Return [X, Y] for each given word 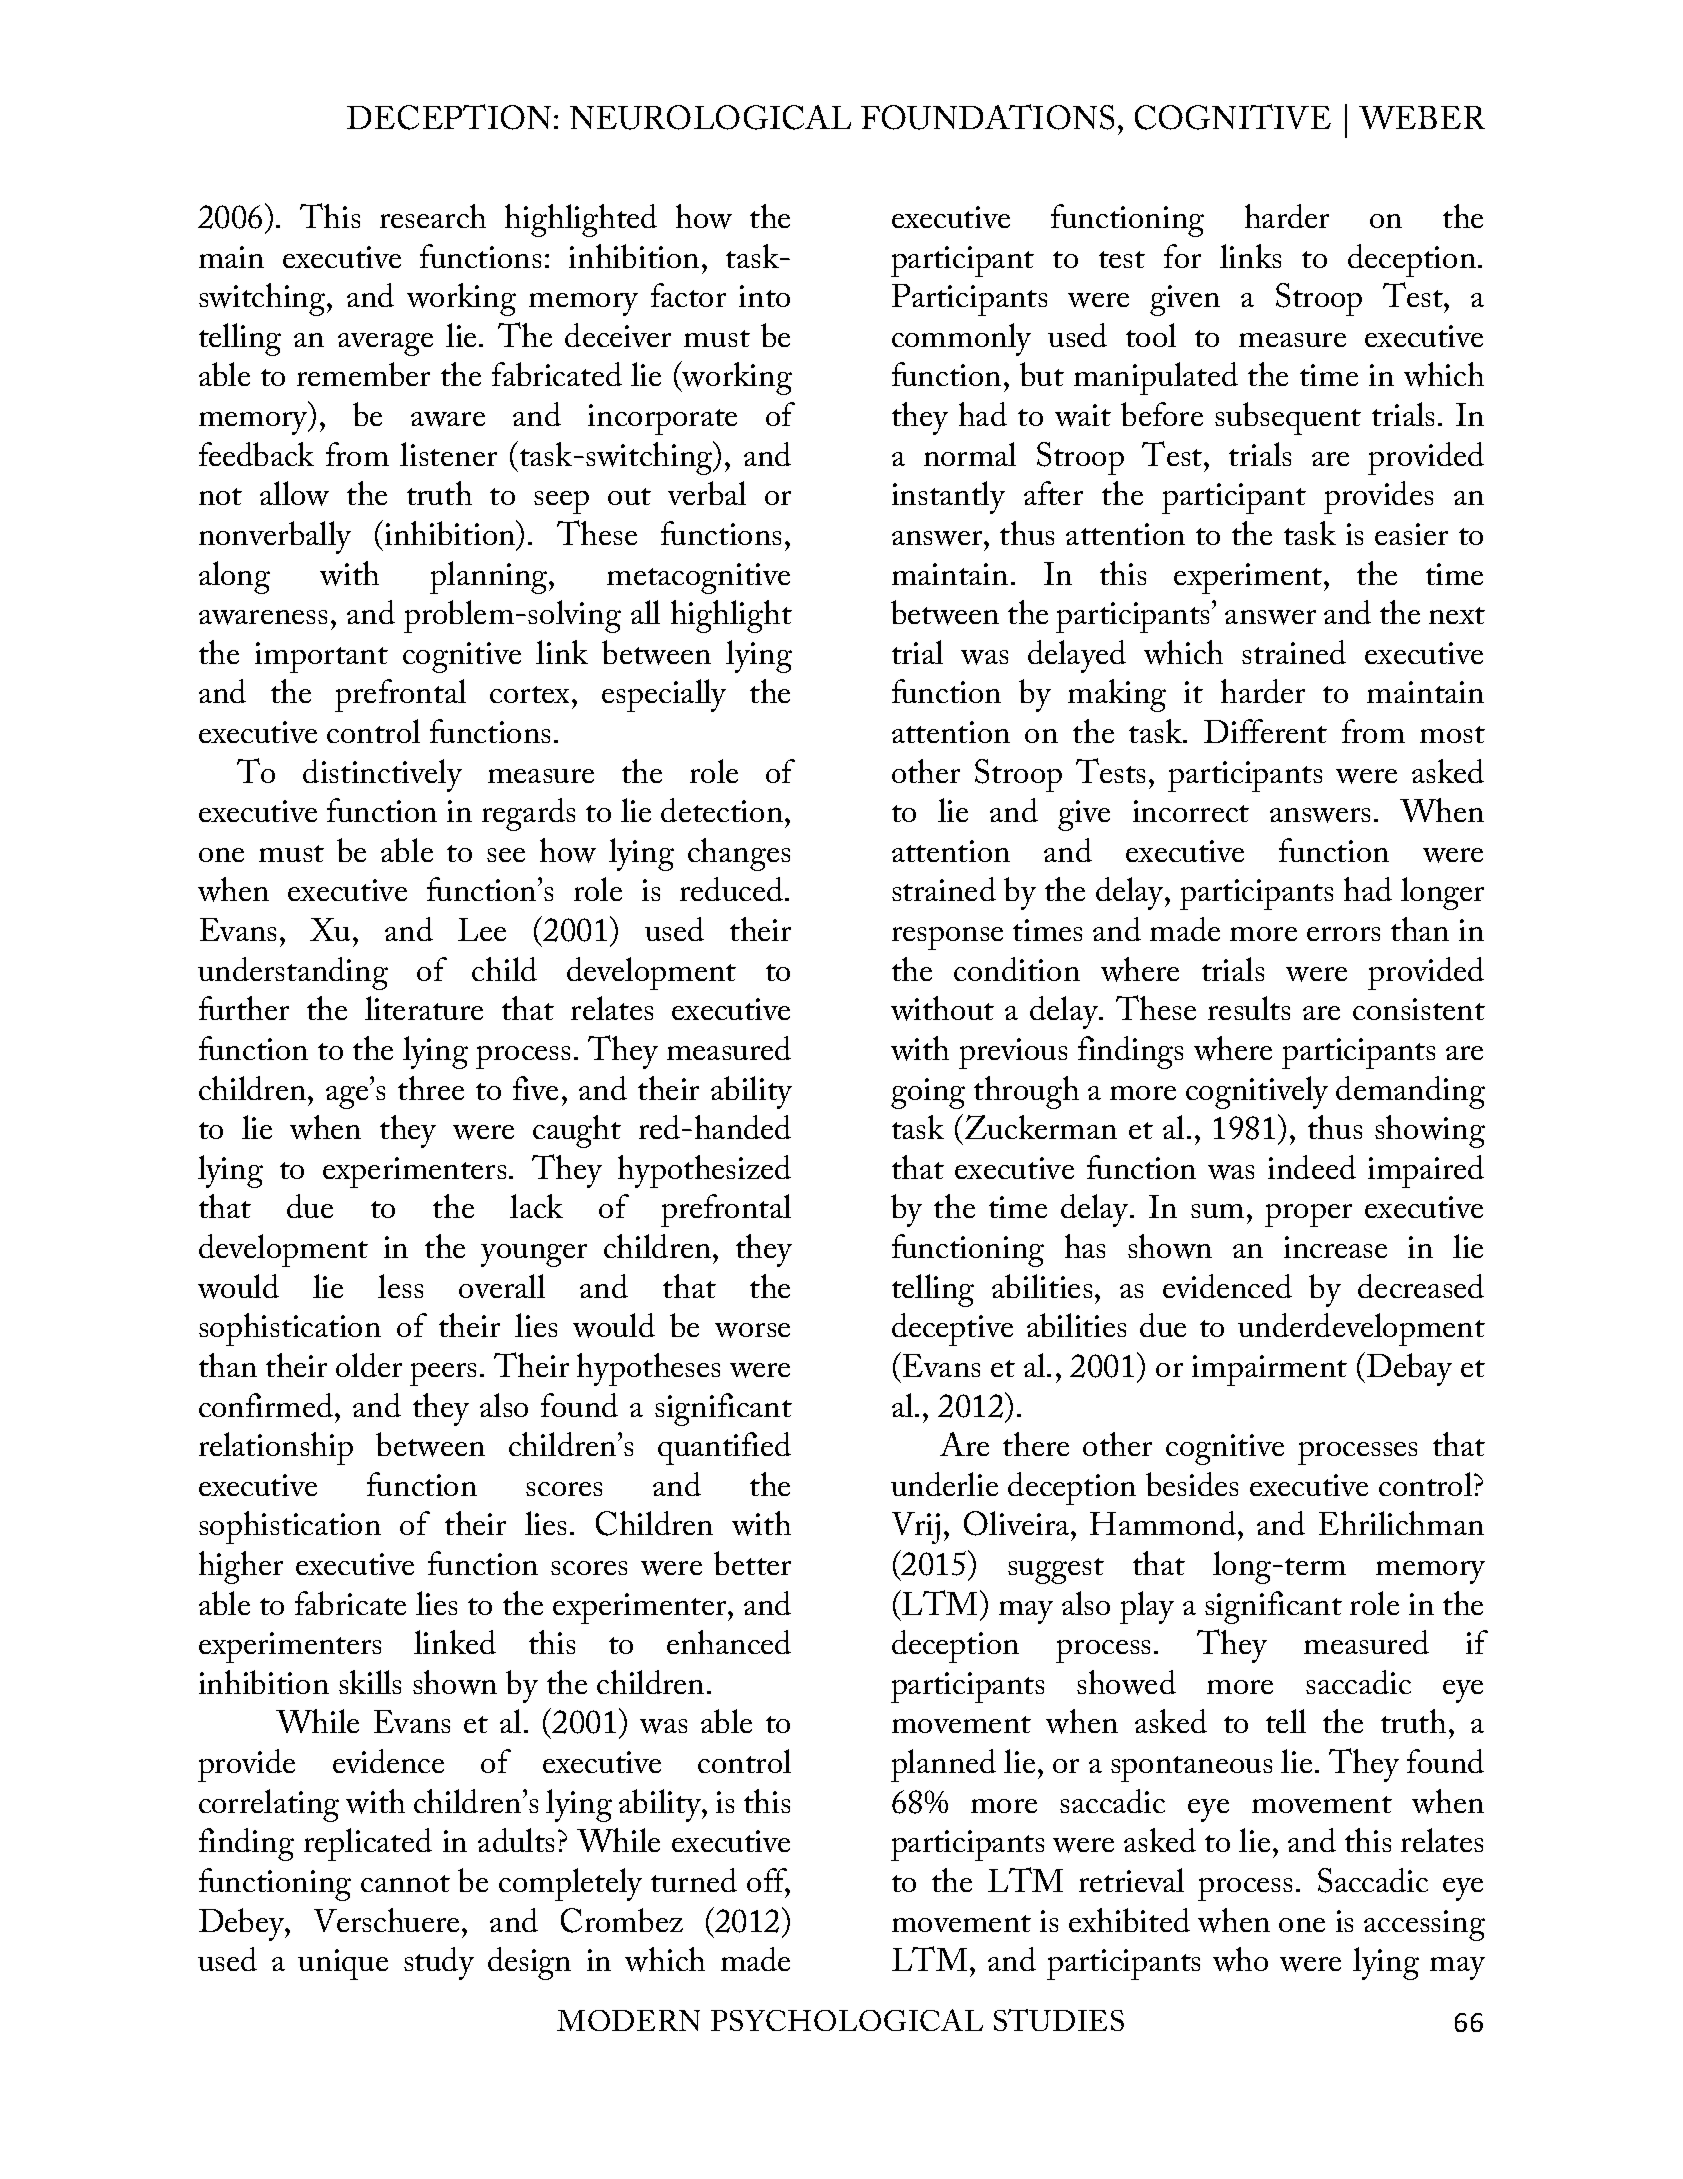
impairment [1269, 1370]
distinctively [382, 775]
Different [1265, 731]
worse [752, 1330]
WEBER [1422, 117]
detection [722, 810]
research [433, 216]
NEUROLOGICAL [710, 117]
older [369, 1365]
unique [343, 1964]
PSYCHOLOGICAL [847, 2020]
